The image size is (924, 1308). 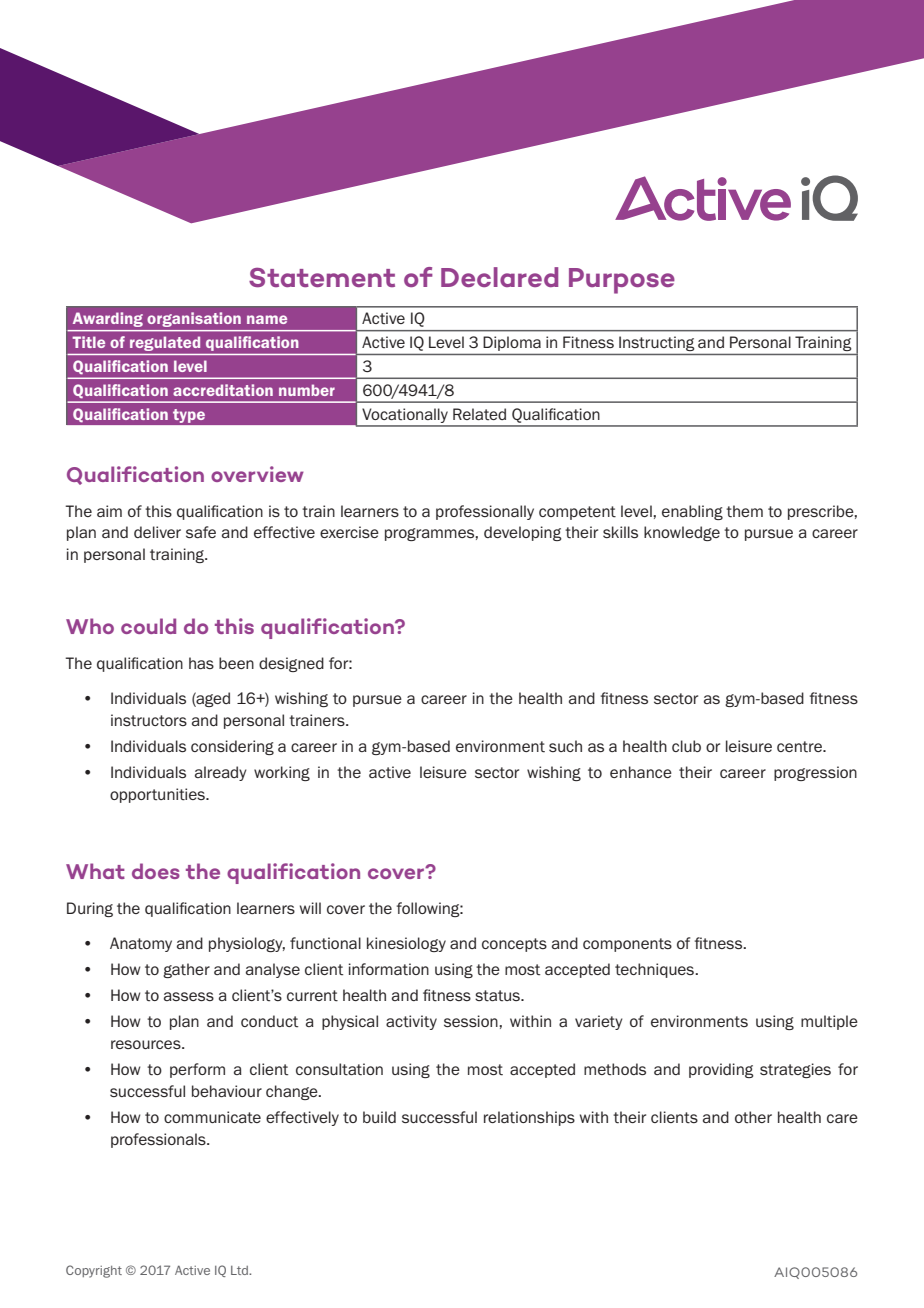 I want to click on does, so click(x=156, y=871).
